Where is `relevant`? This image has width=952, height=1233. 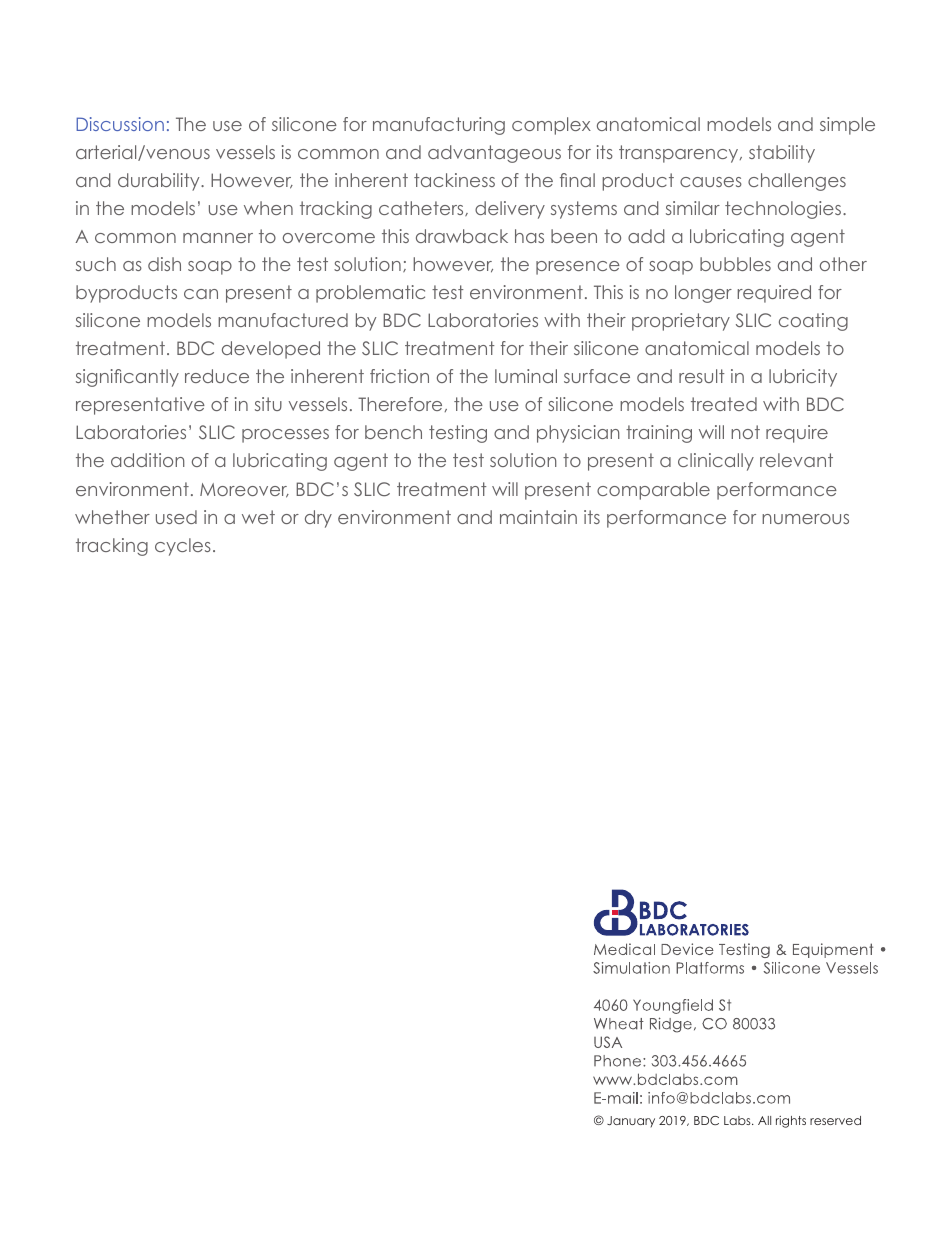 relevant is located at coordinates (796, 460).
